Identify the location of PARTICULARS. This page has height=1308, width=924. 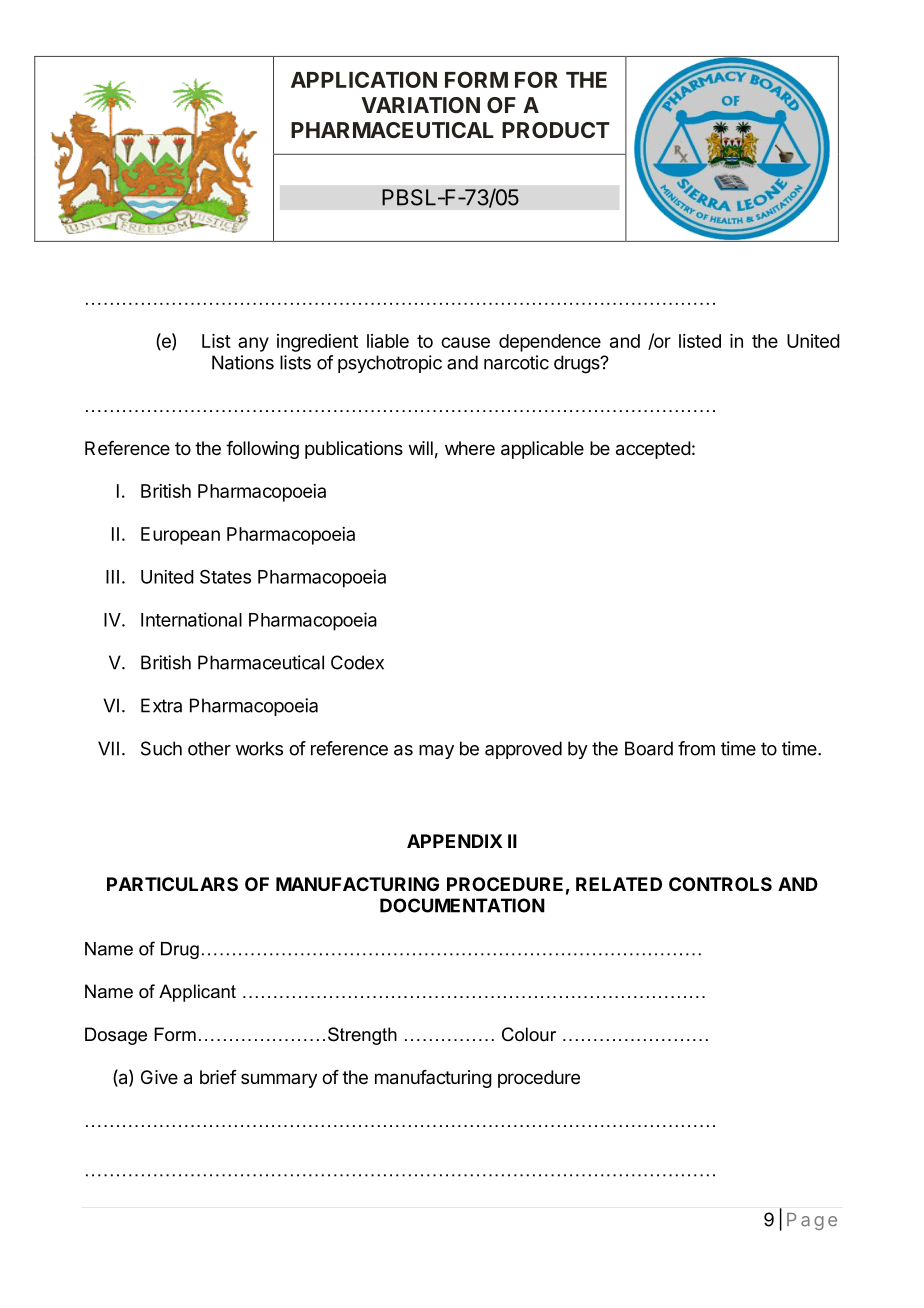
(172, 884).
